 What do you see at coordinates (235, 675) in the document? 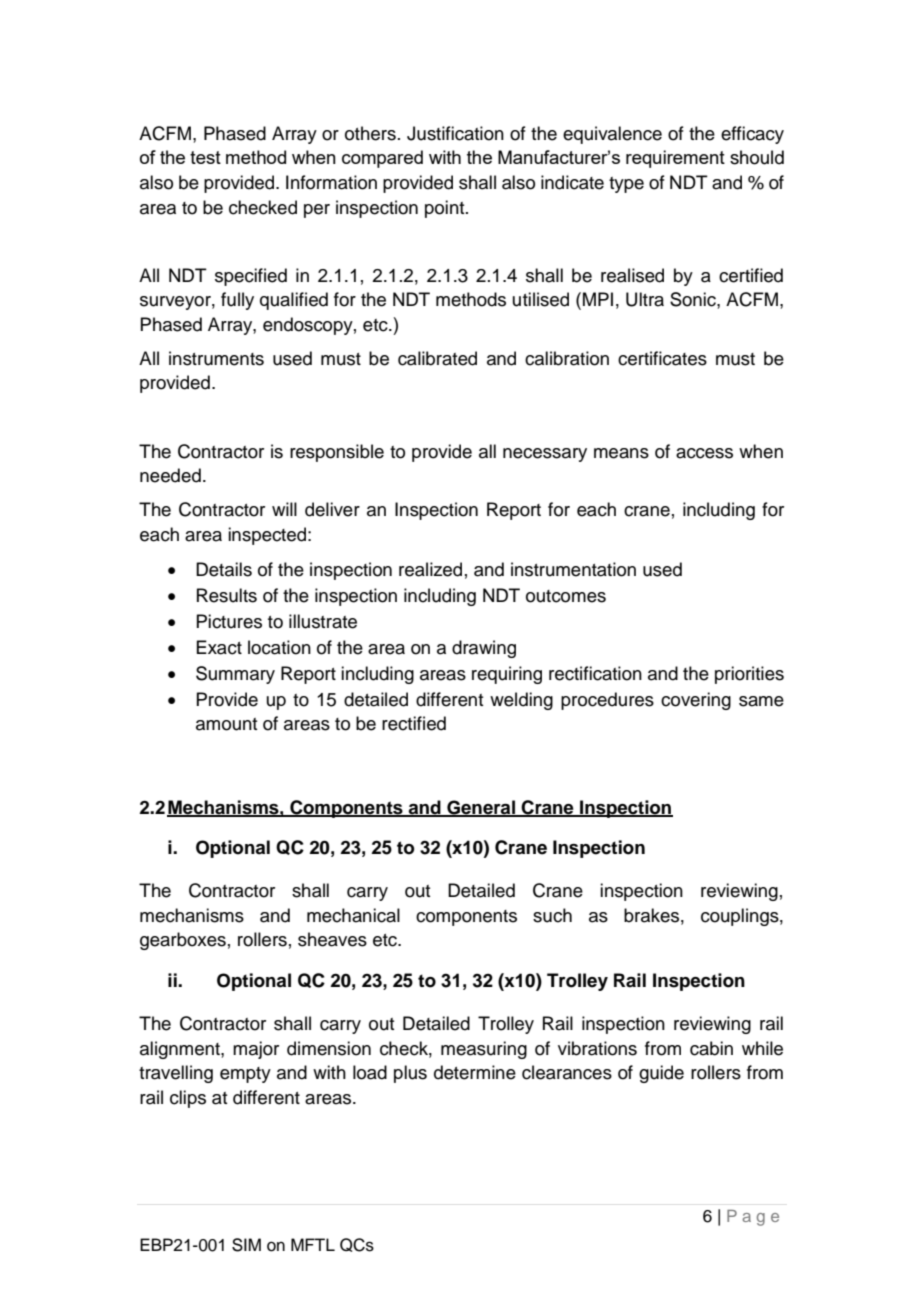
I see `Summary` at bounding box center [235, 675].
